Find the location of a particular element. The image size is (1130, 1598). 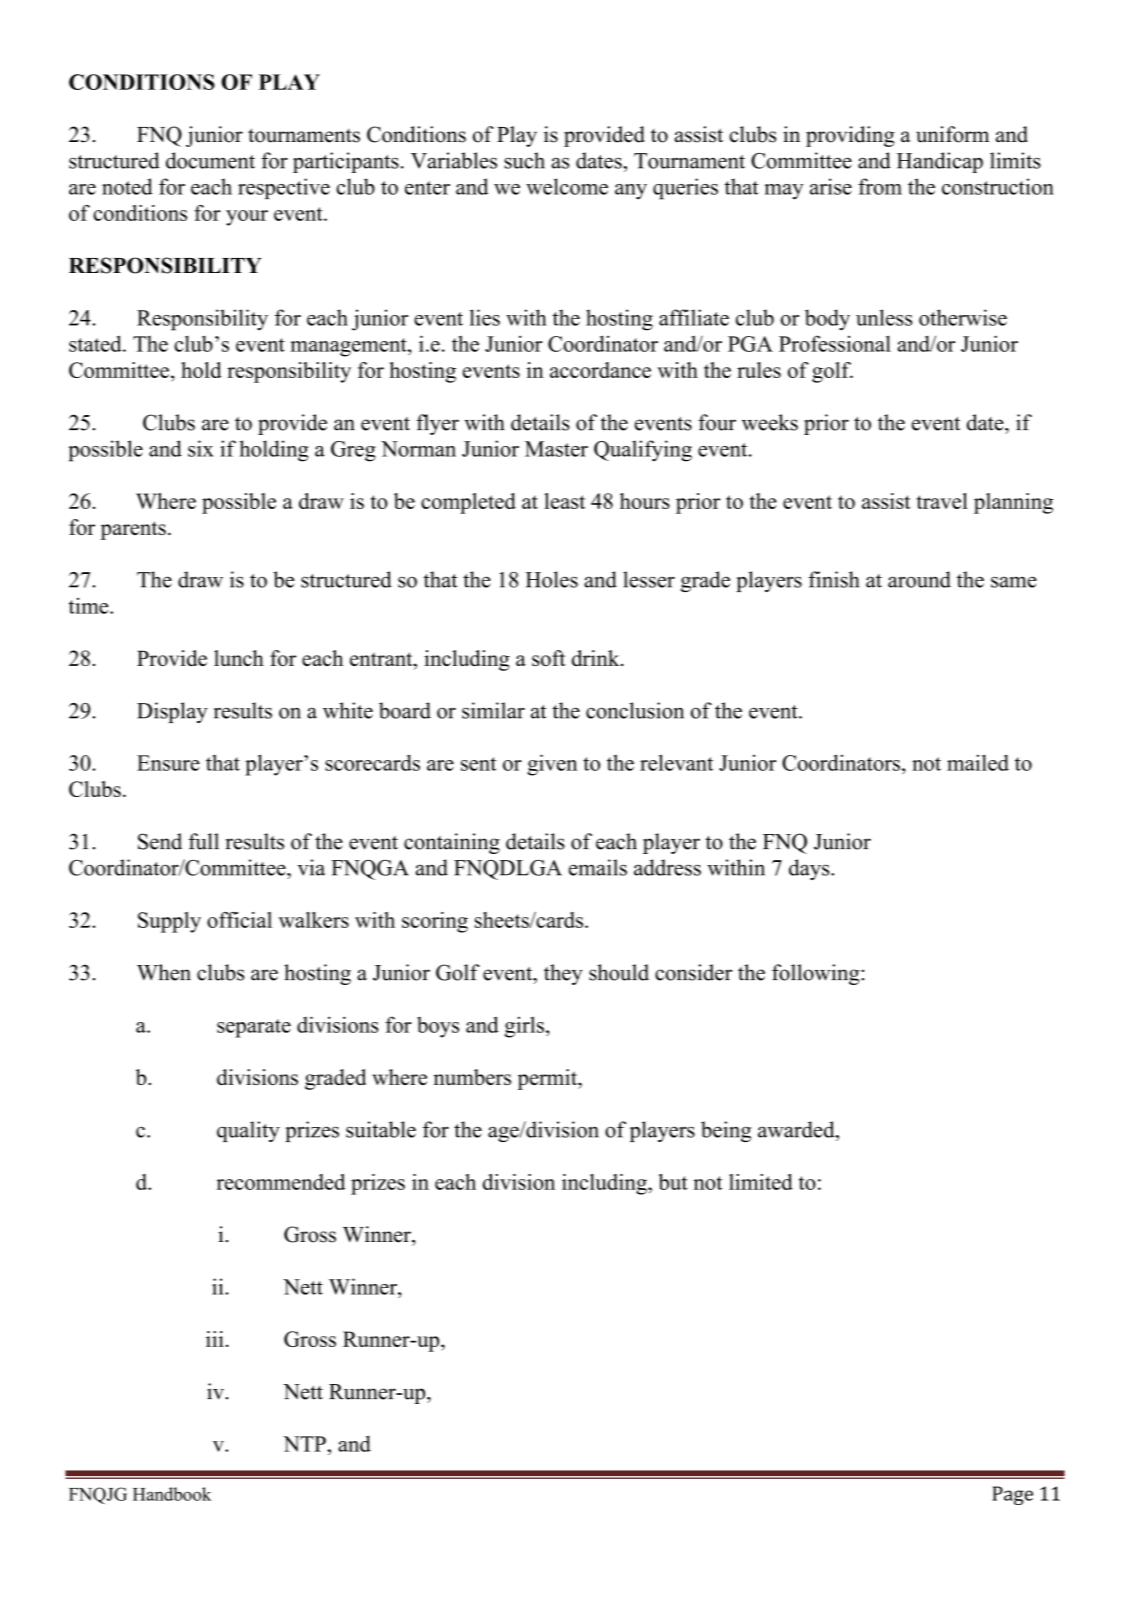

welcome is located at coordinates (567, 186).
